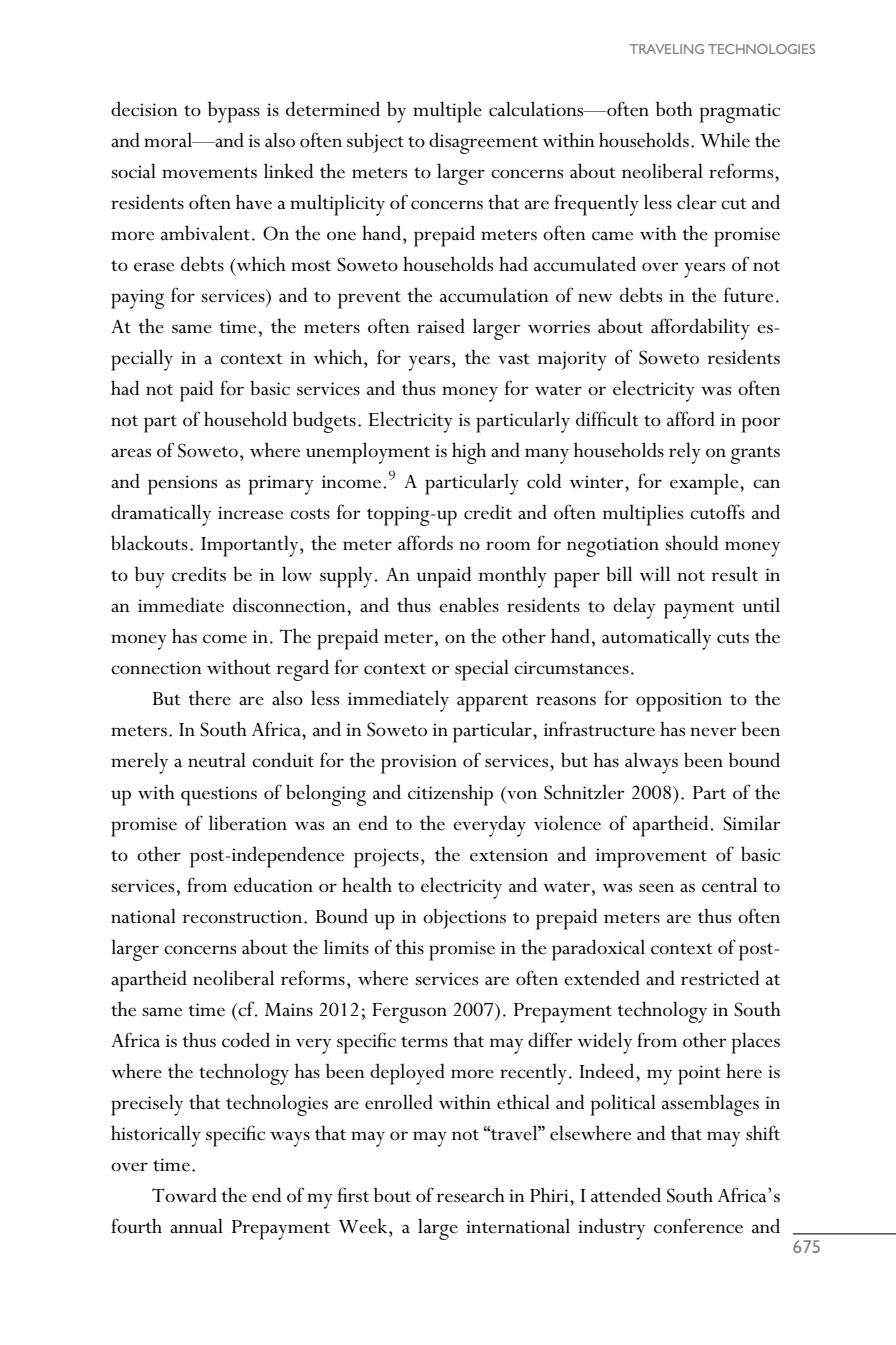  I want to click on Toward, so click(184, 1195).
